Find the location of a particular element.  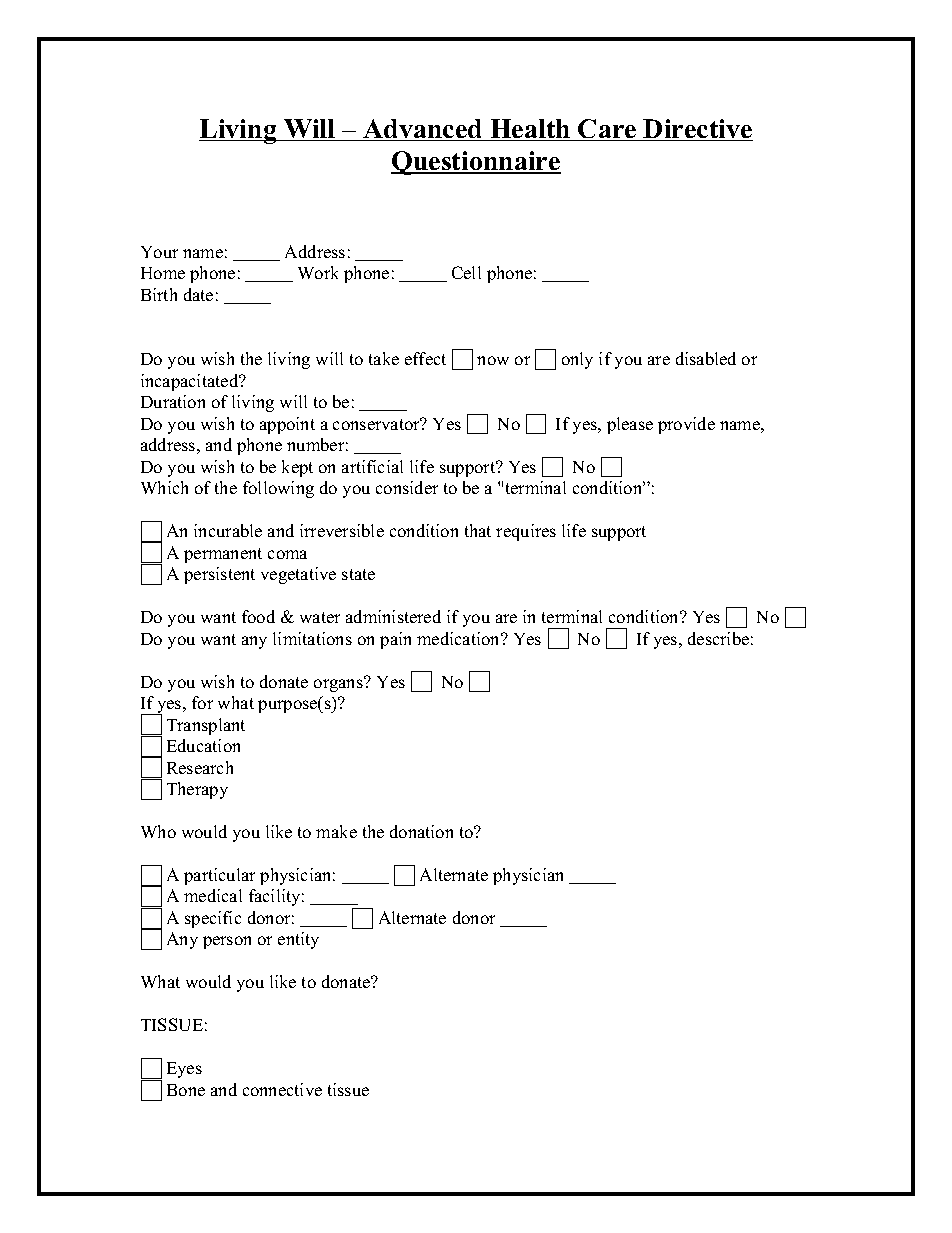

entity is located at coordinates (298, 940).
